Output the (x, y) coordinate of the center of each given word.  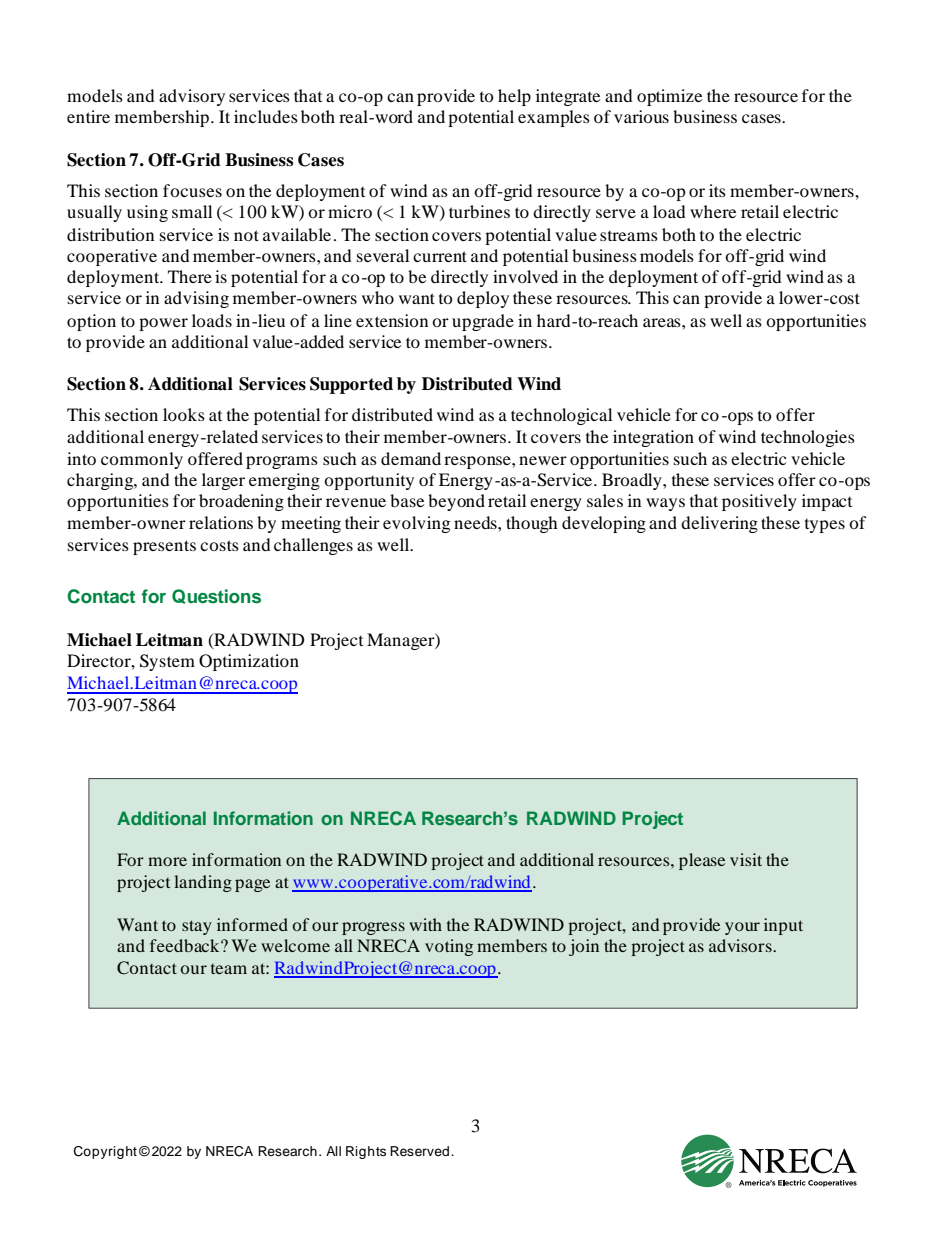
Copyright (105, 1152)
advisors (741, 945)
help (514, 97)
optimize (669, 97)
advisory (192, 97)
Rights (366, 1152)
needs (476, 522)
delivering (719, 524)
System (167, 662)
